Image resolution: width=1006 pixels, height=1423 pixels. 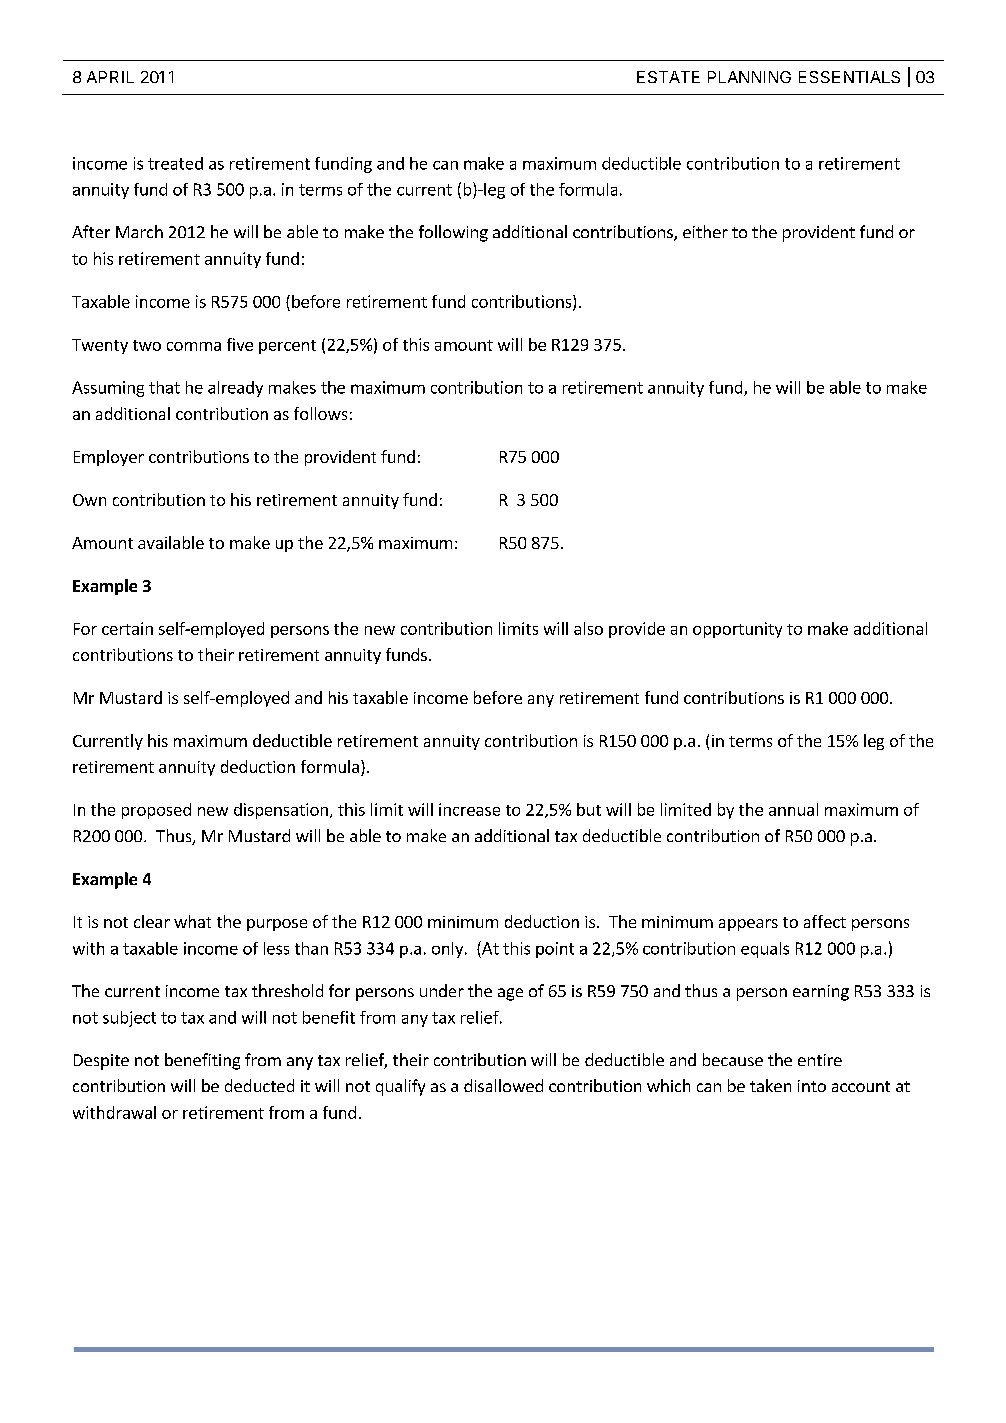 What do you see at coordinates (733, 1059) in the screenshot?
I see `because` at bounding box center [733, 1059].
